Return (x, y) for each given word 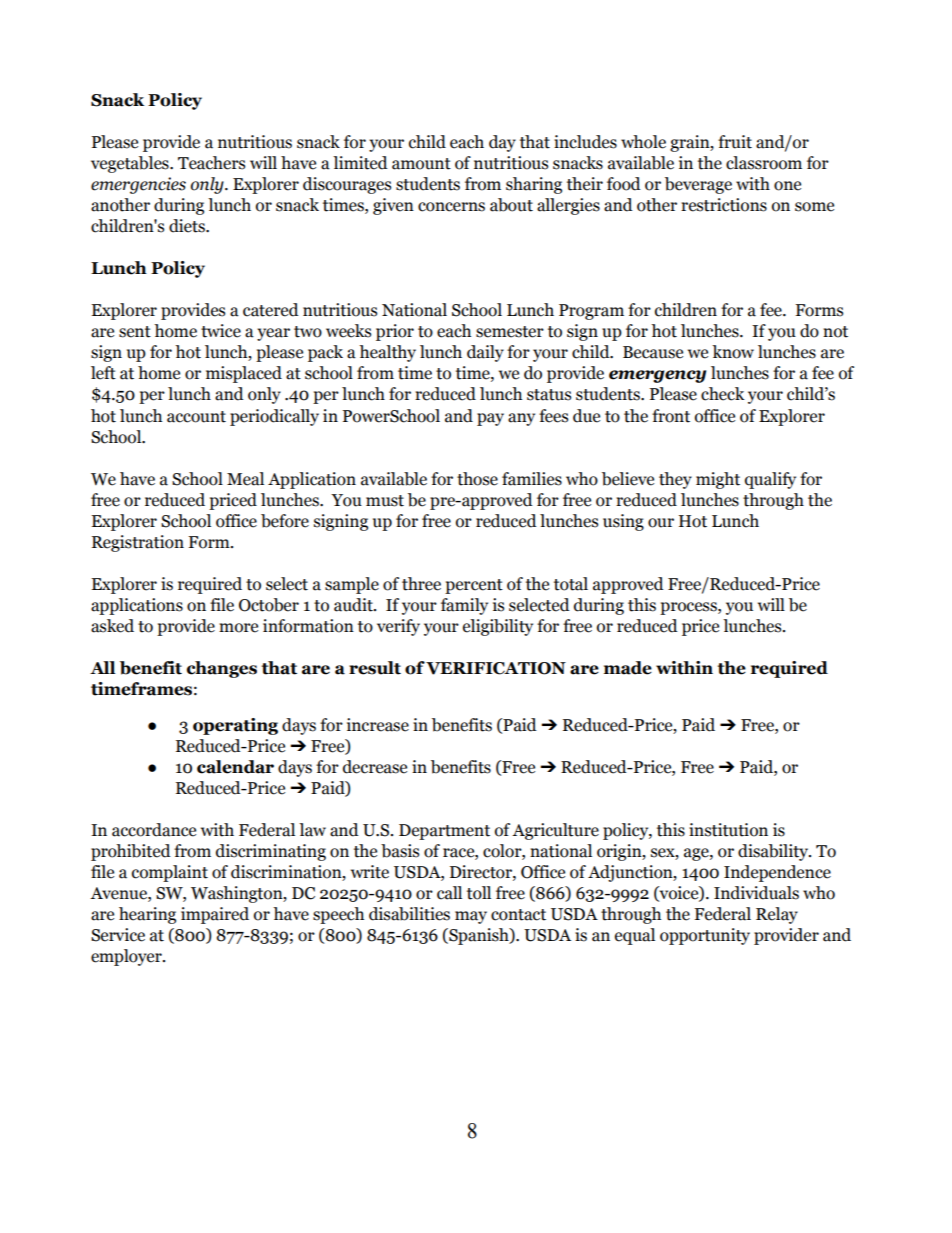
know (733, 352)
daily (485, 353)
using (623, 522)
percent (474, 586)
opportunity (705, 936)
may (471, 917)
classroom (764, 163)
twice (221, 331)
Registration (138, 543)
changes (222, 669)
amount (421, 164)
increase (378, 725)
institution (728, 830)
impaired (215, 915)
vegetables (131, 164)
